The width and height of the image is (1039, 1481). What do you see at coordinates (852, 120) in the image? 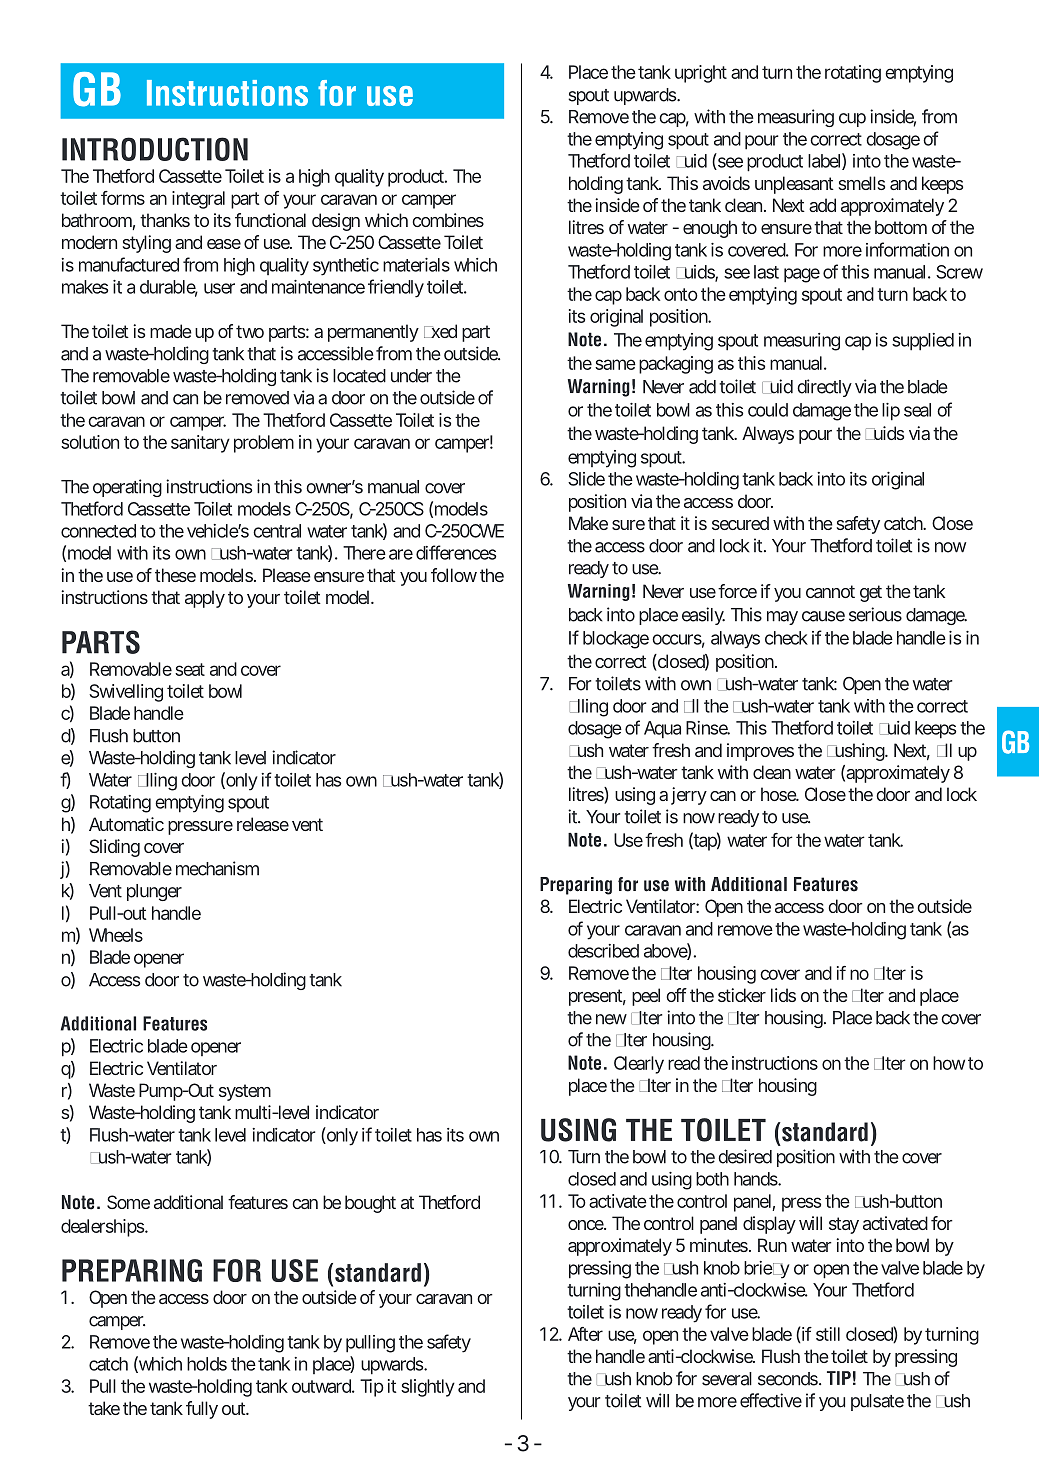
I see `cup` at bounding box center [852, 120].
